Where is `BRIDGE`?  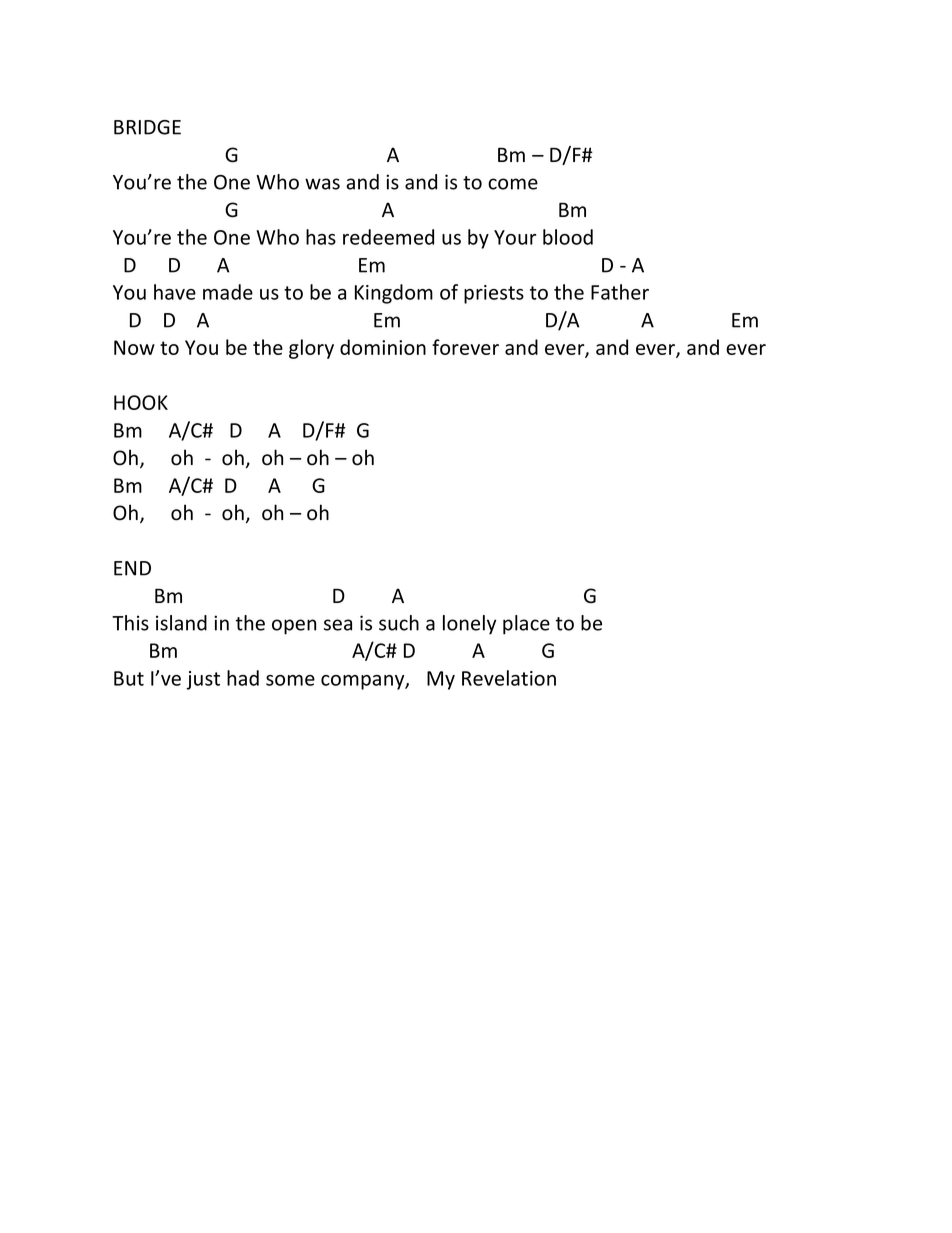
BRIDGE is located at coordinates (147, 127).
